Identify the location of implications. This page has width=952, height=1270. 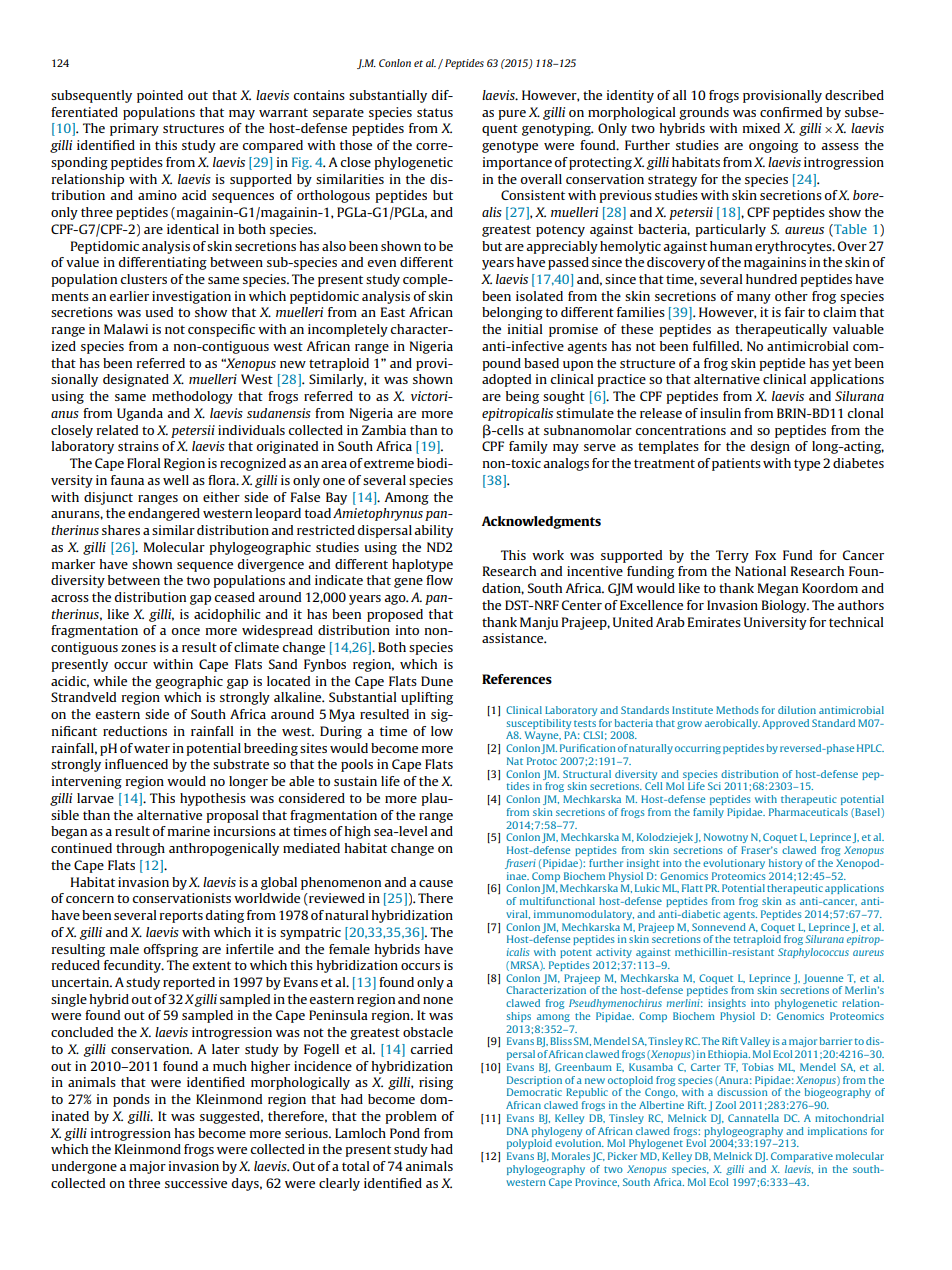
(837, 1132).
